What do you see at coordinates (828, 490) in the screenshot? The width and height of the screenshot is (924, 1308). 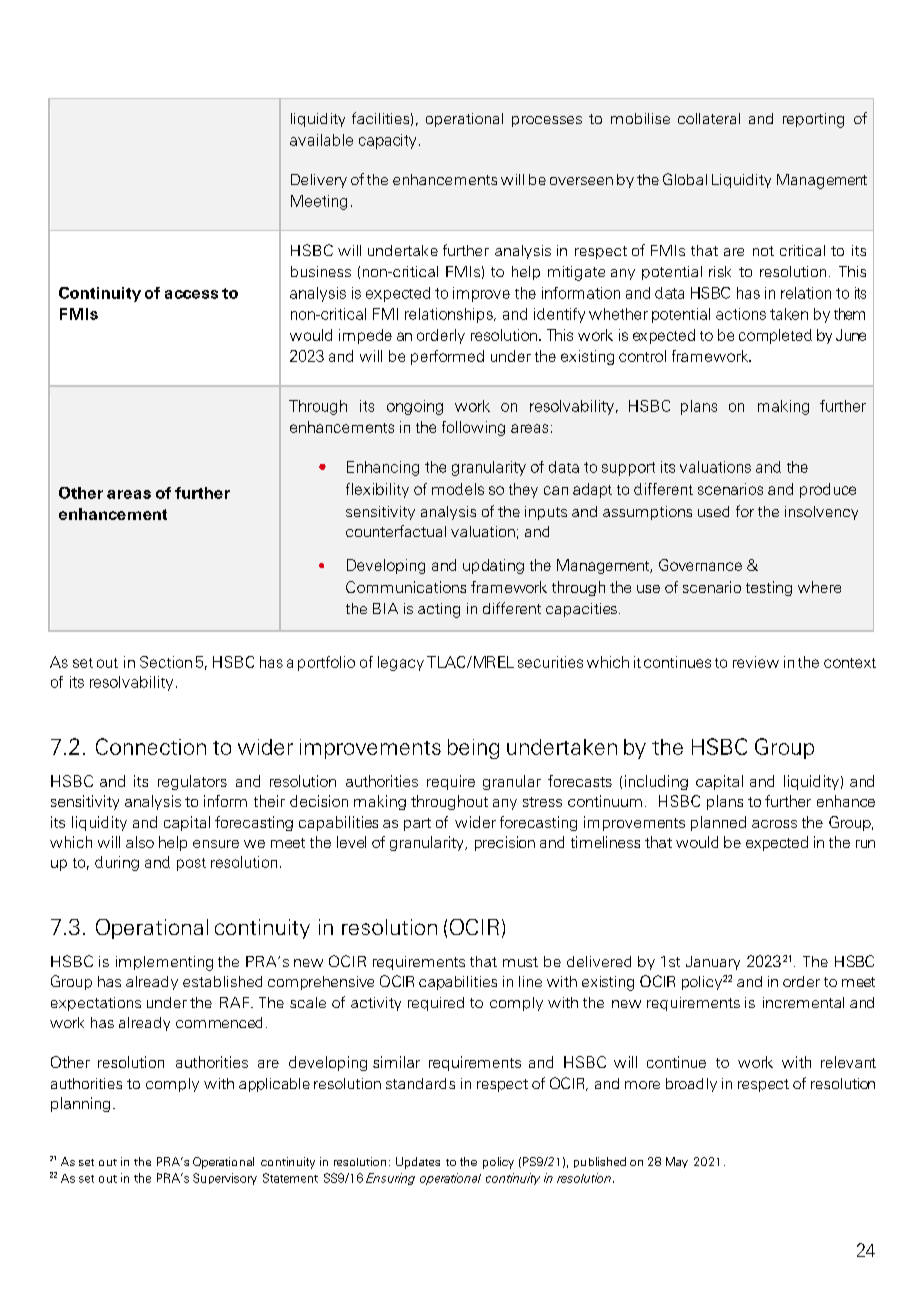 I see `produce` at bounding box center [828, 490].
